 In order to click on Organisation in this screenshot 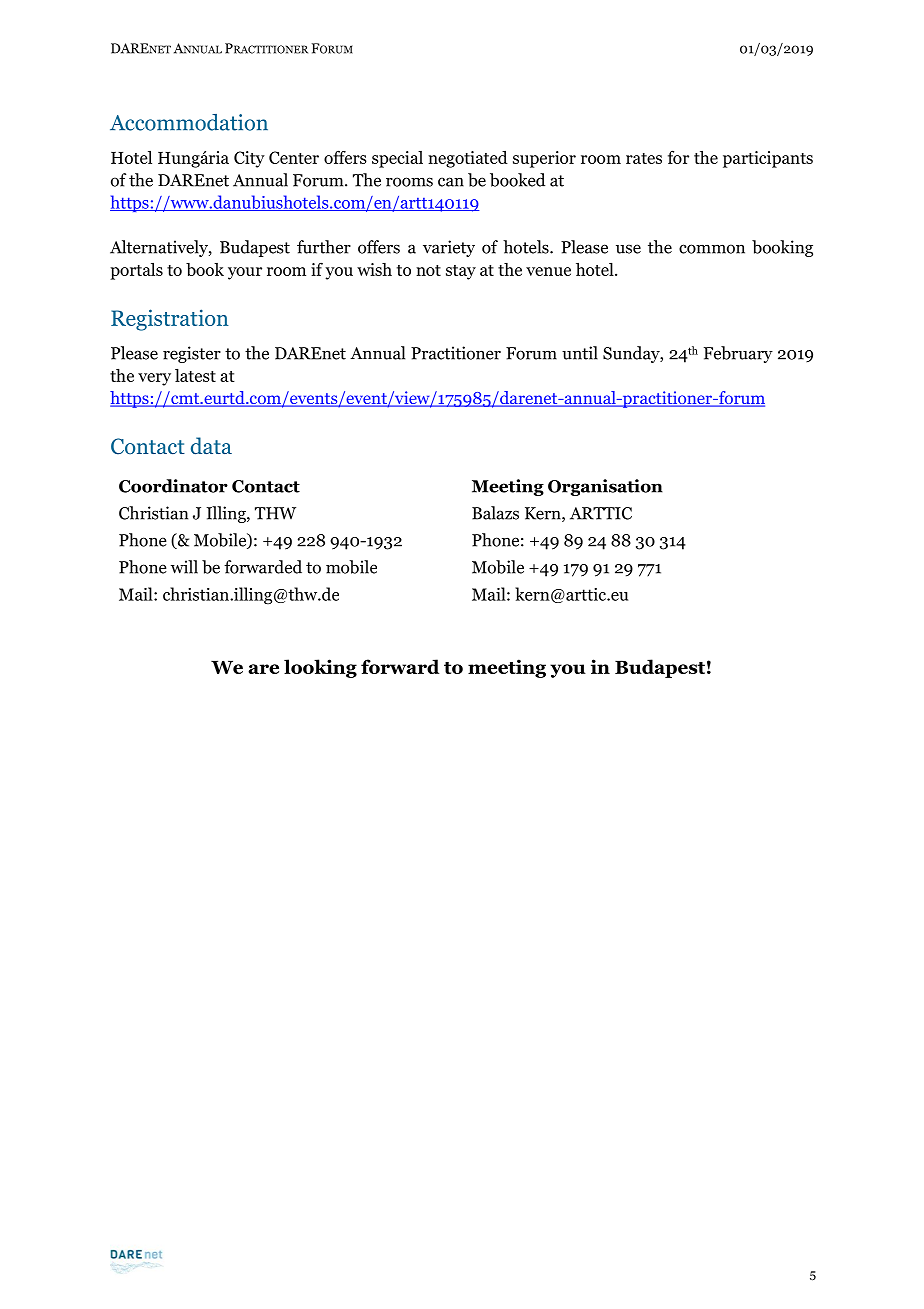, I will do `click(605, 487)`.
